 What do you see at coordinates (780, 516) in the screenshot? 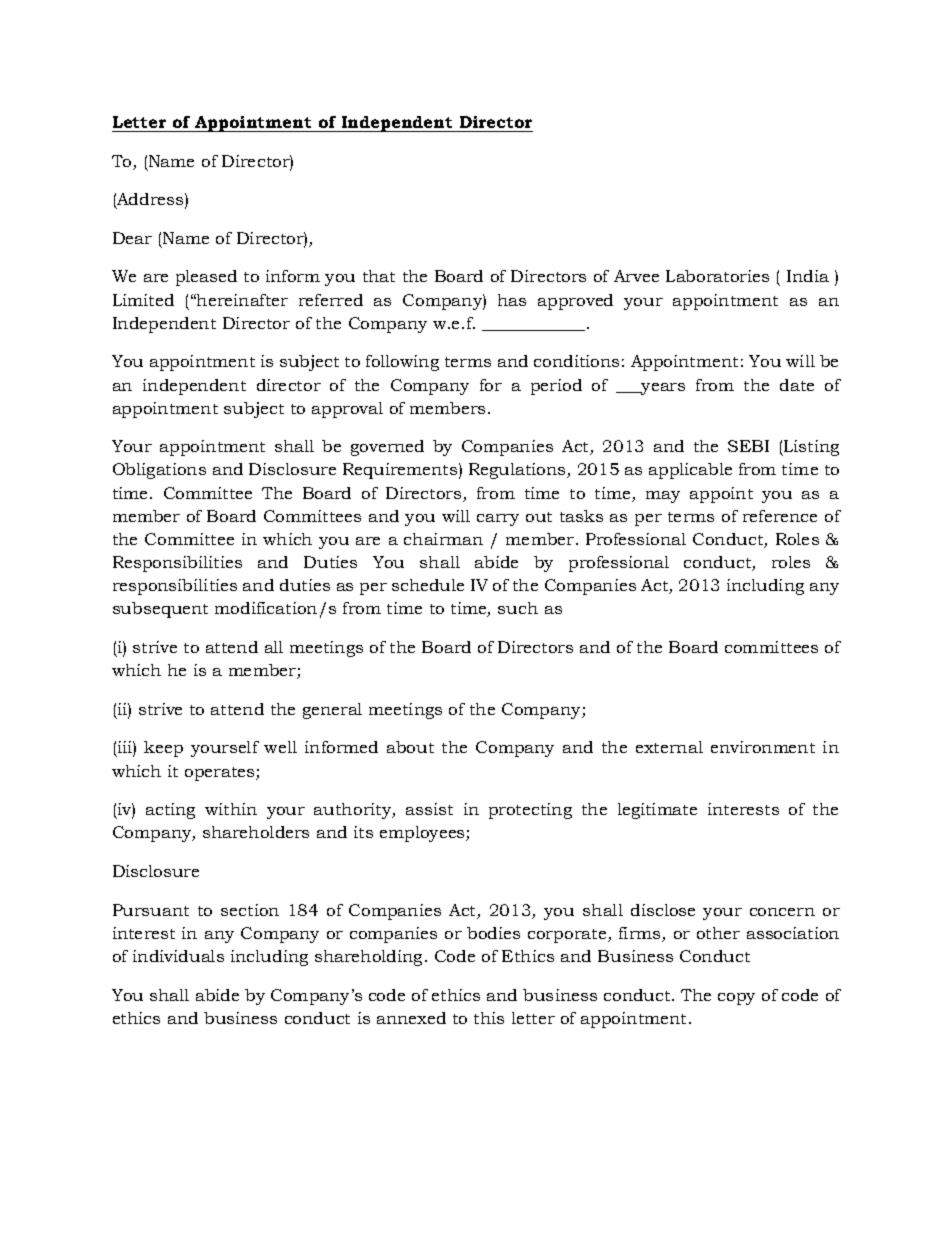
I see `reference` at bounding box center [780, 516].
